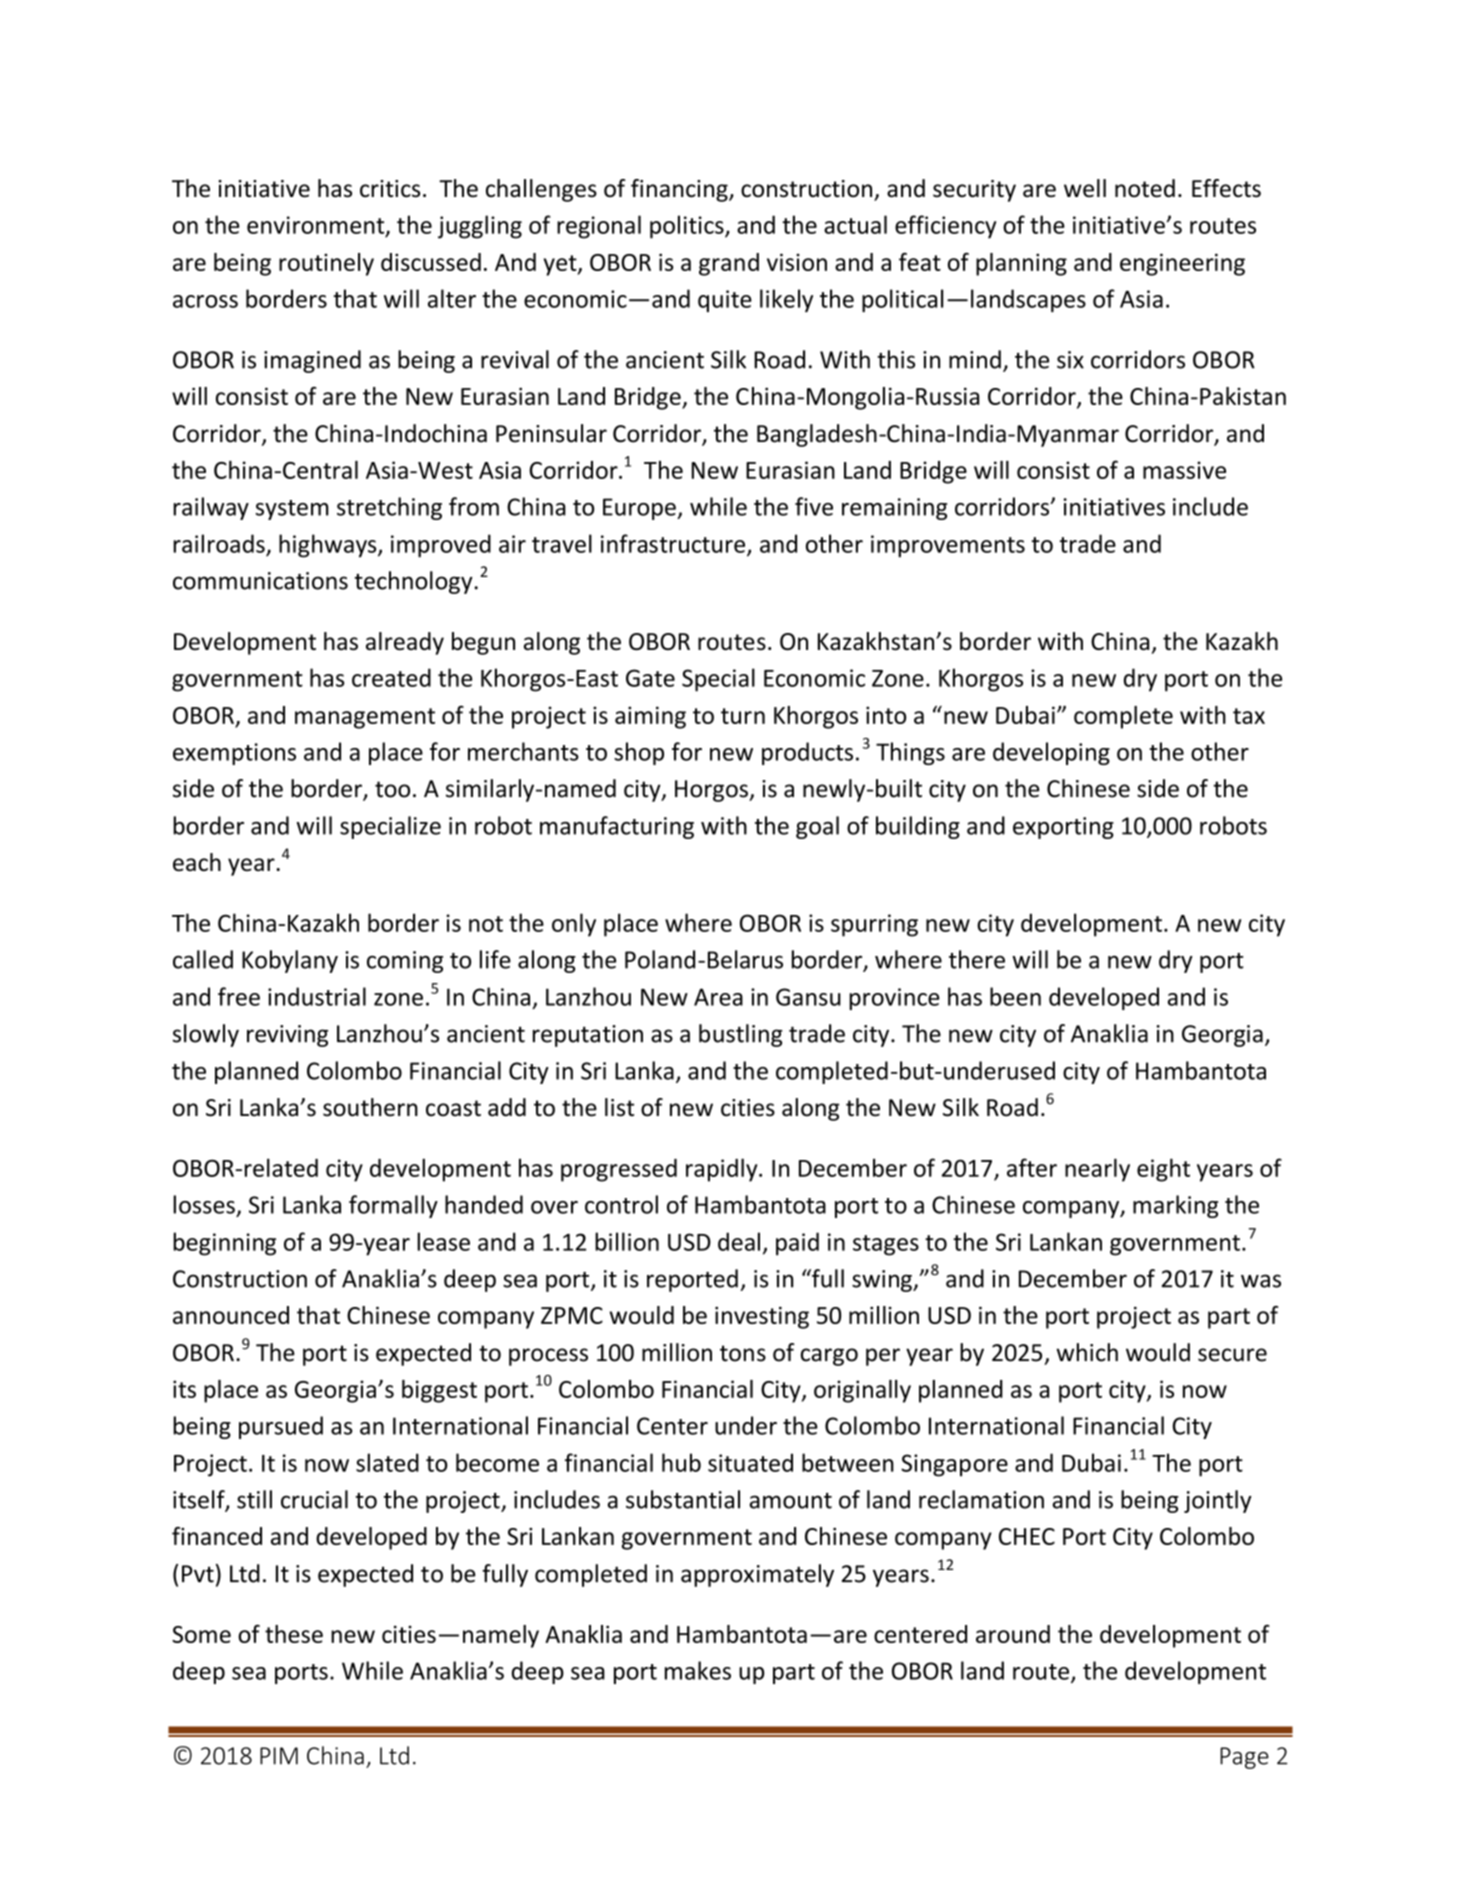 This page has width=1460, height=1889. I want to click on management, so click(365, 718).
